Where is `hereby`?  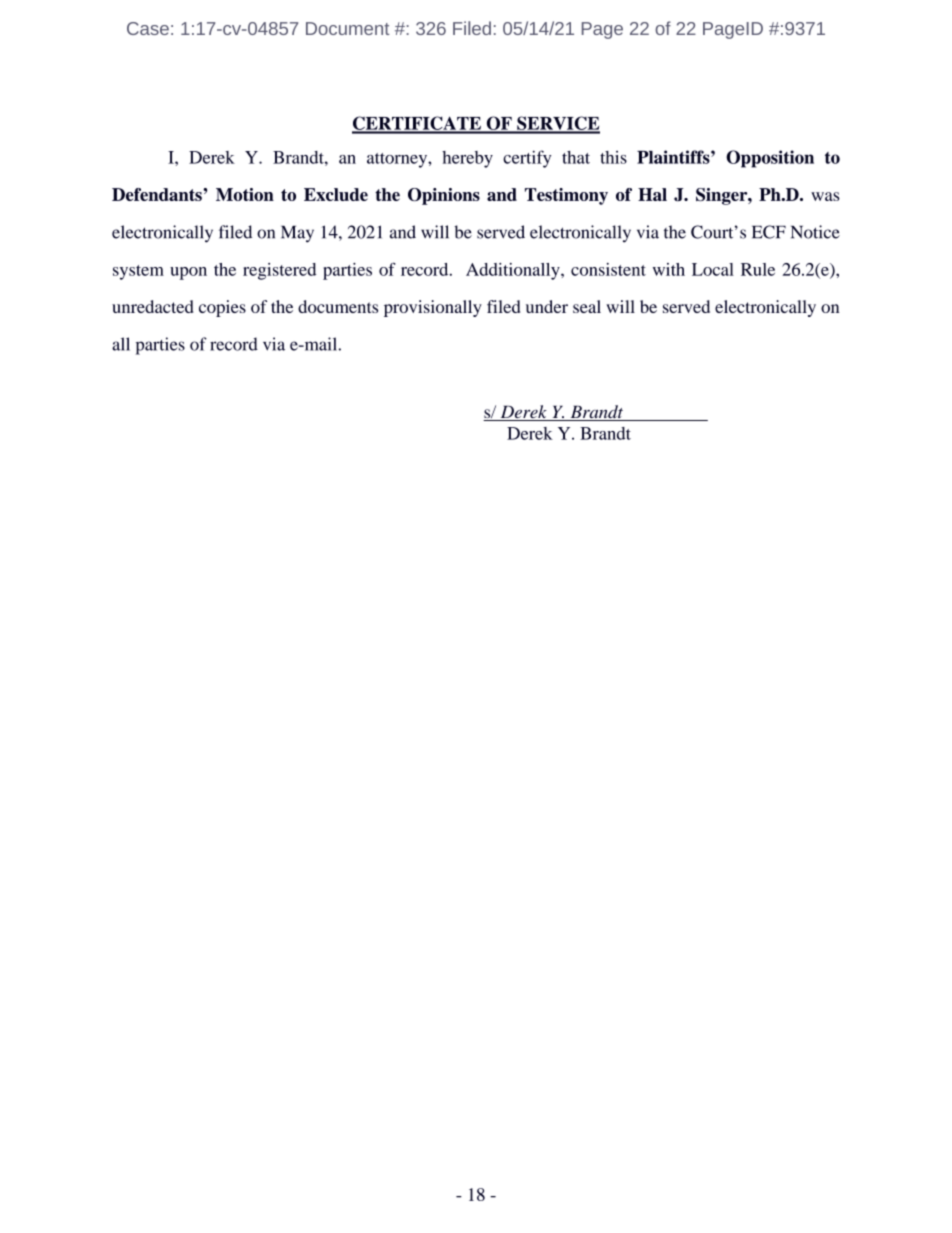 hereby is located at coordinates (467, 159).
